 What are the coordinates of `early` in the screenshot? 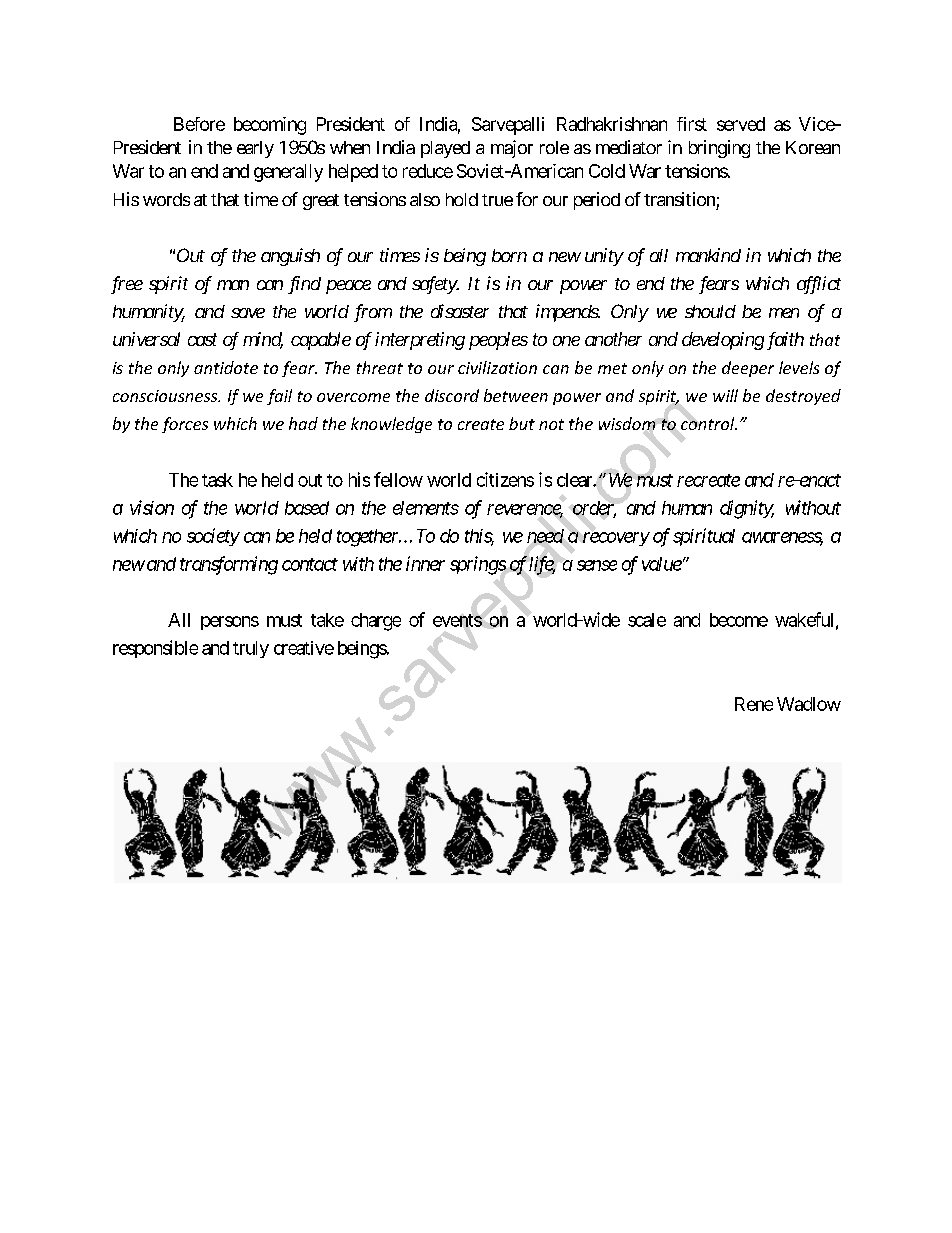 It's located at (255, 149).
